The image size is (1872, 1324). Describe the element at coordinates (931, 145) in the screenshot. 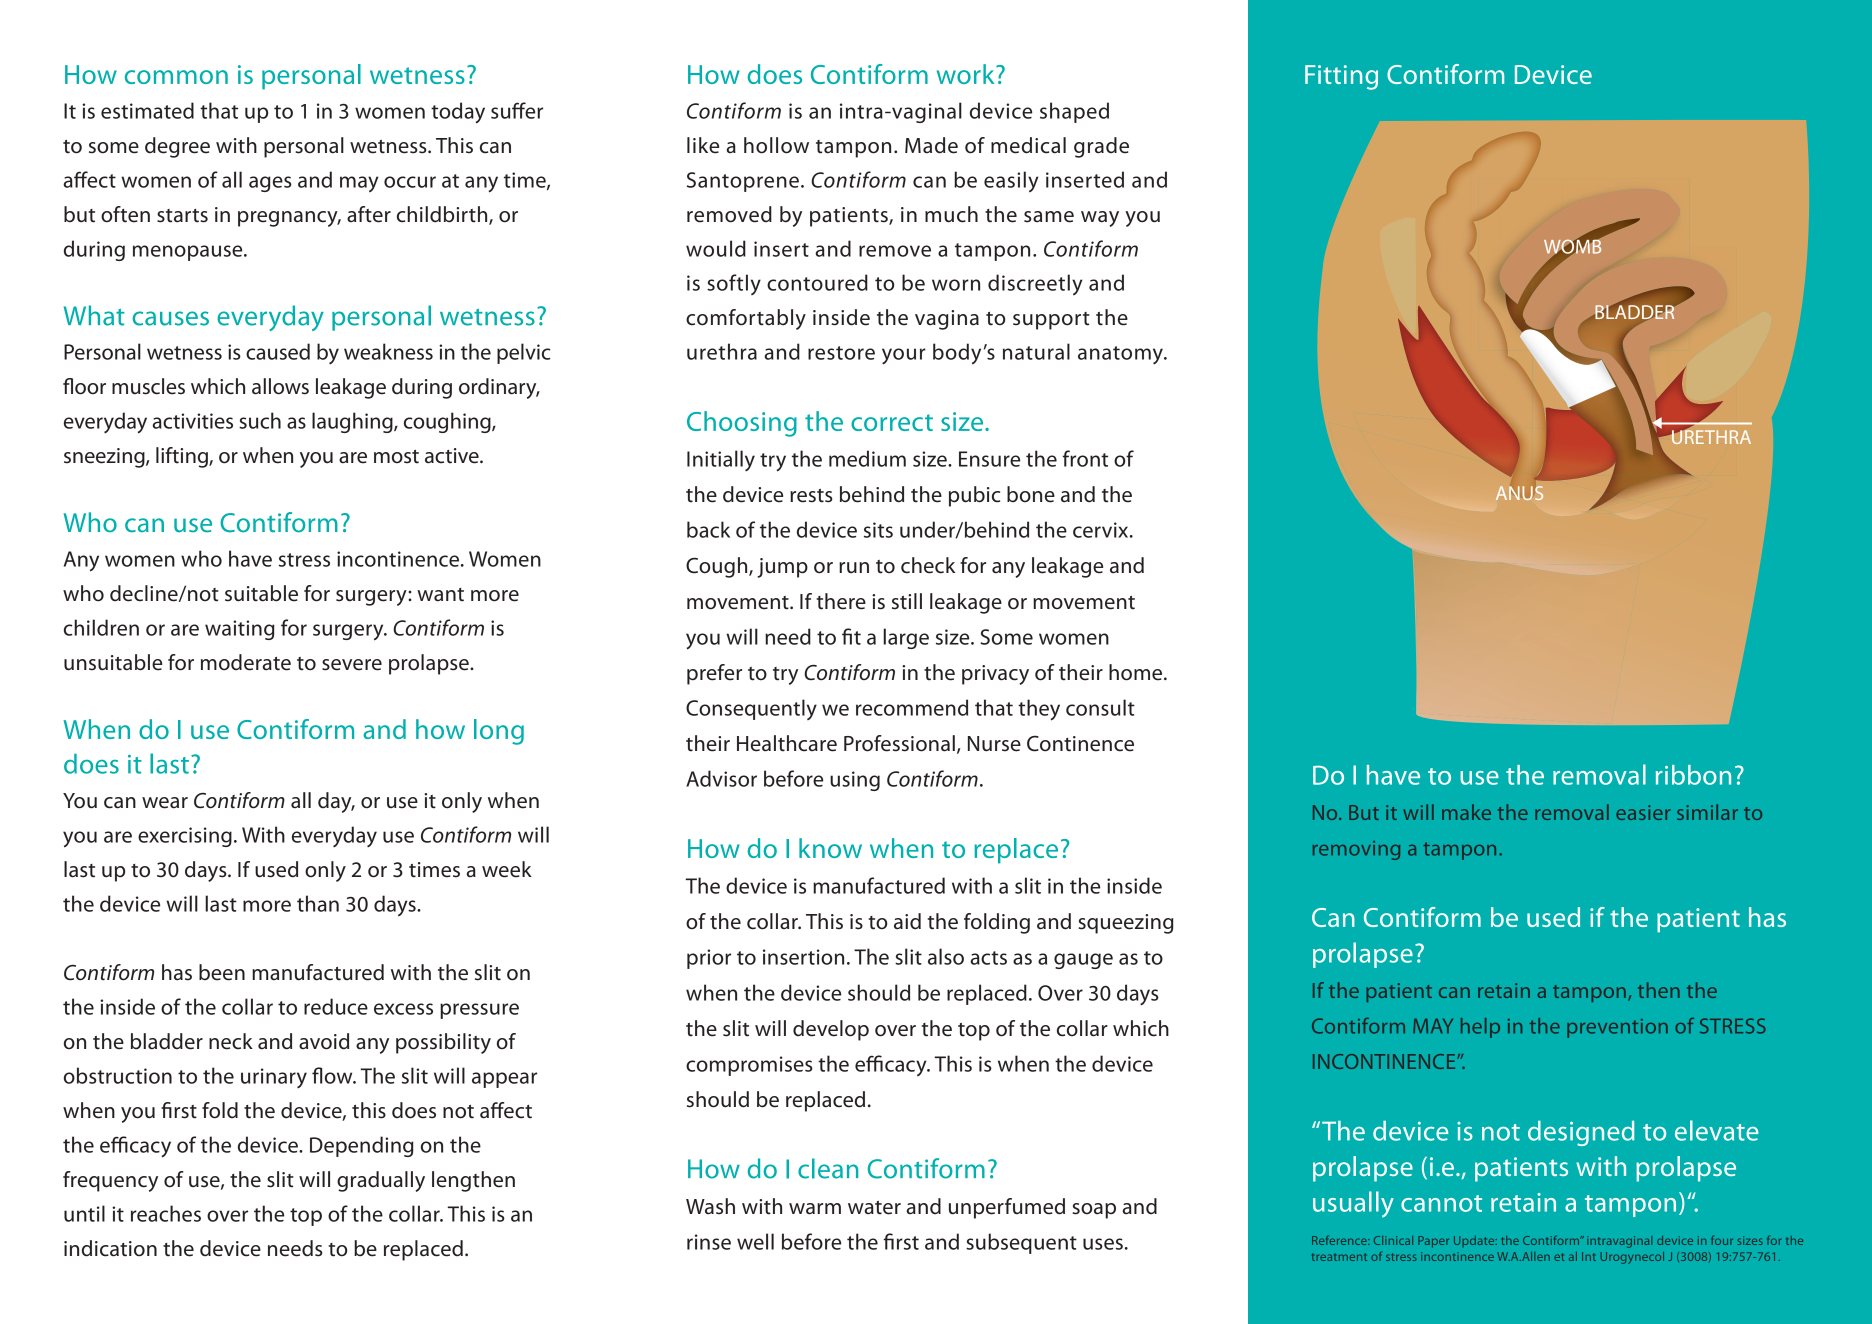

I see `Made` at that location.
